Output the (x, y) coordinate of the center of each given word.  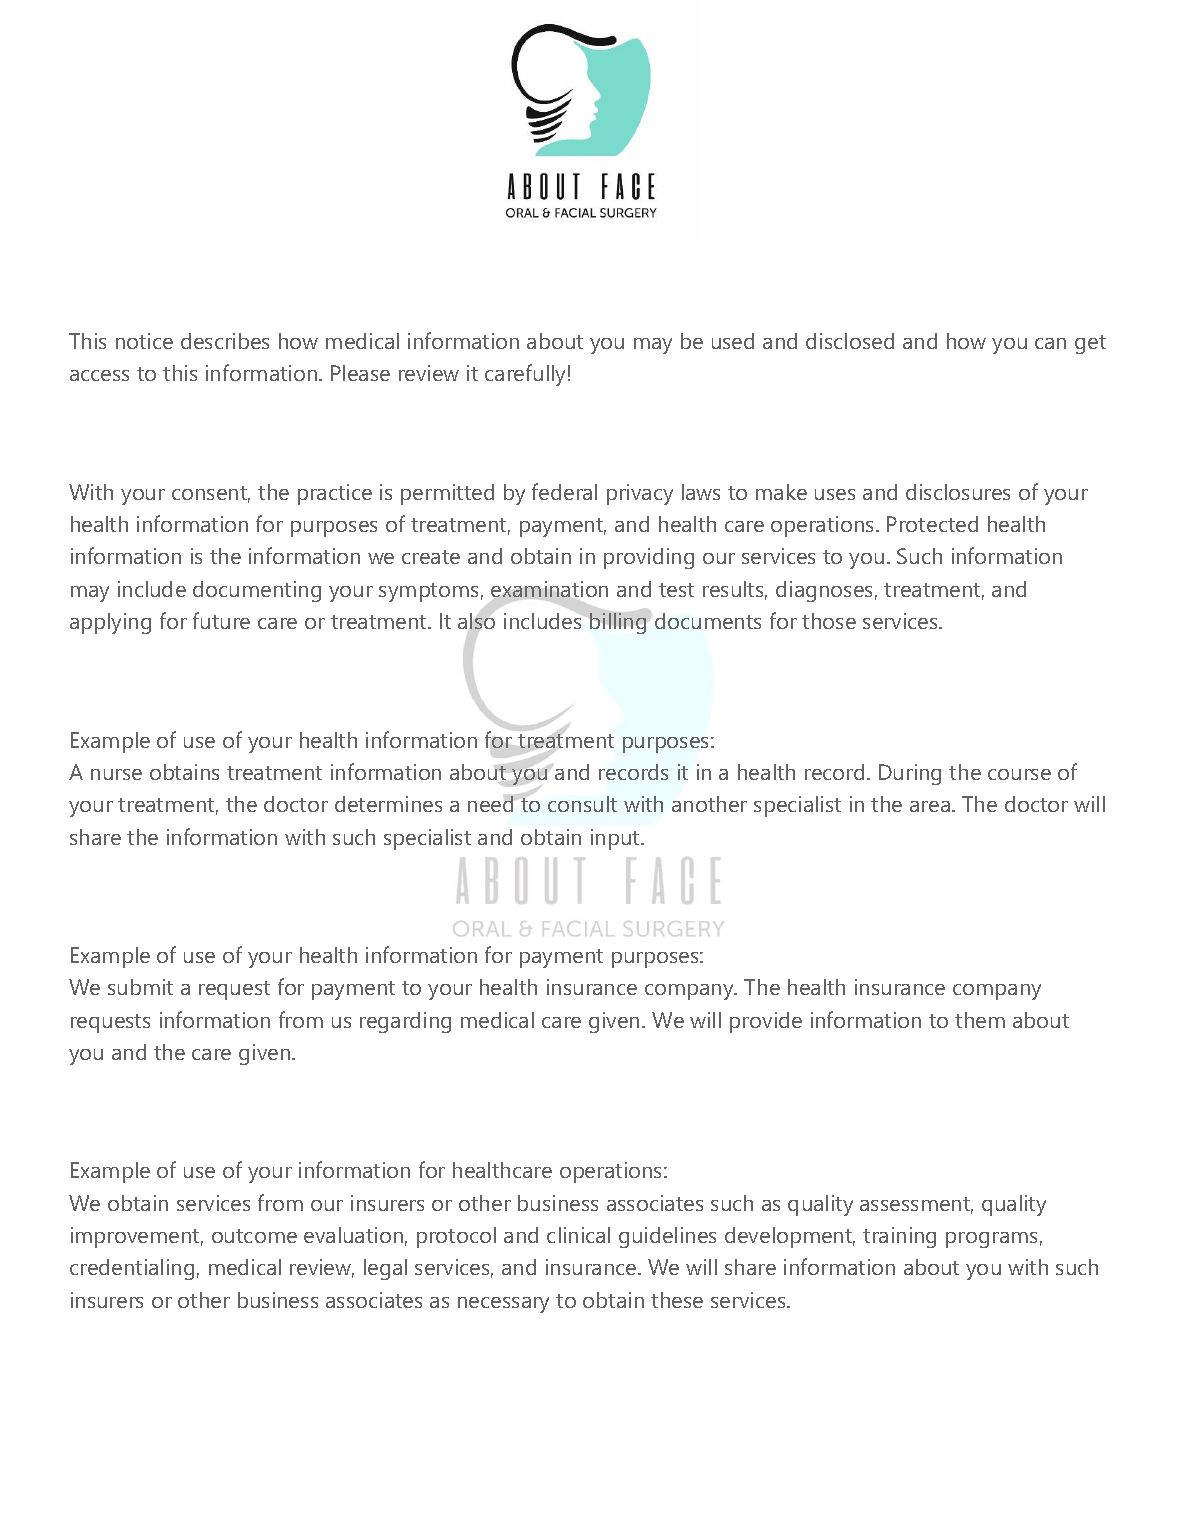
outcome (254, 1236)
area (930, 806)
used (733, 341)
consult (582, 804)
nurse (116, 774)
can (1050, 343)
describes (225, 341)
